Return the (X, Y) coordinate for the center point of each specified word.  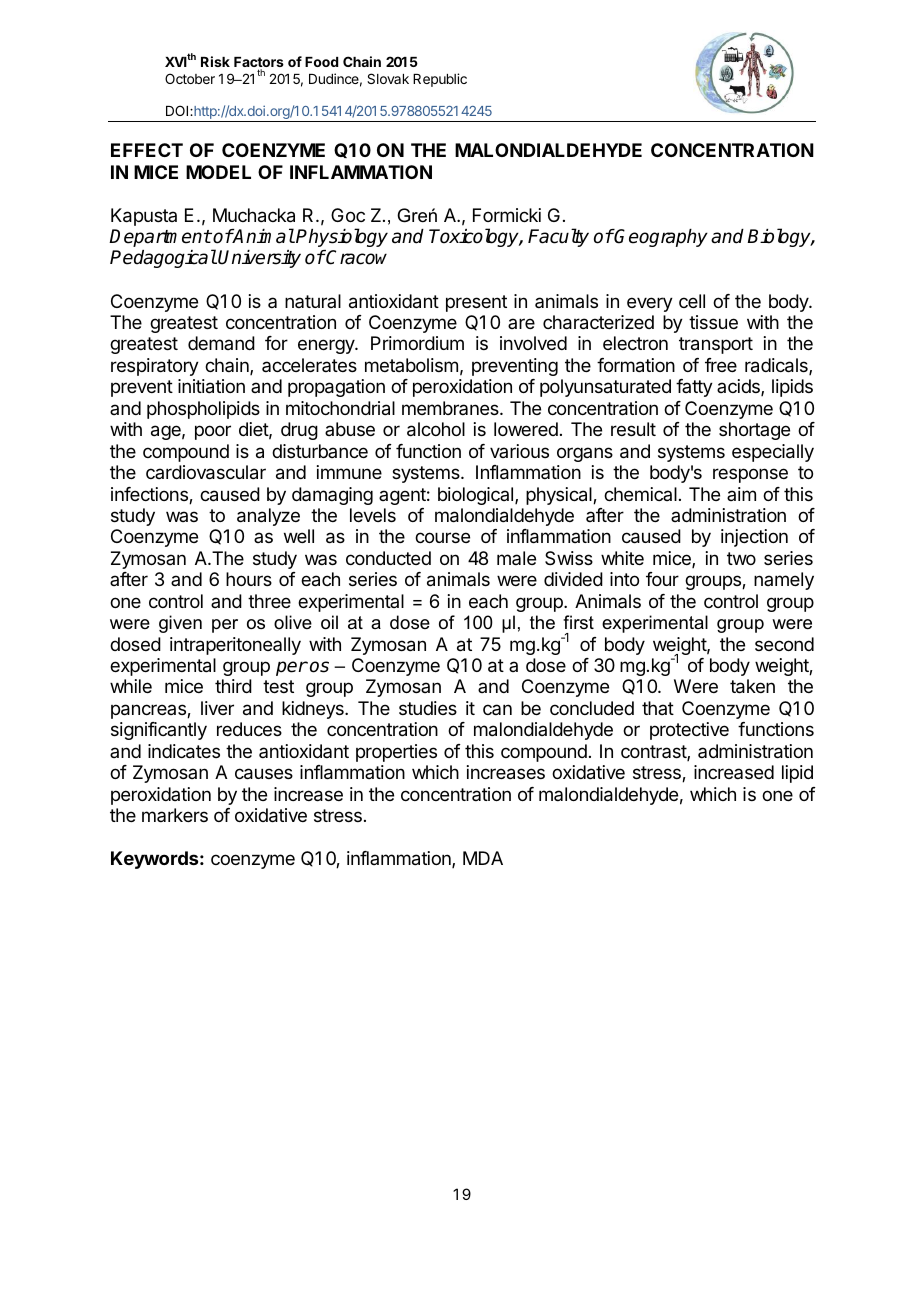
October (190, 78)
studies (428, 708)
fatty (694, 388)
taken (752, 686)
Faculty (558, 237)
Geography (660, 238)
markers (175, 815)
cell (692, 301)
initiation (211, 386)
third (233, 686)
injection (754, 538)
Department (160, 238)
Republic (440, 80)
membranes (451, 408)
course (442, 537)
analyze (268, 517)
